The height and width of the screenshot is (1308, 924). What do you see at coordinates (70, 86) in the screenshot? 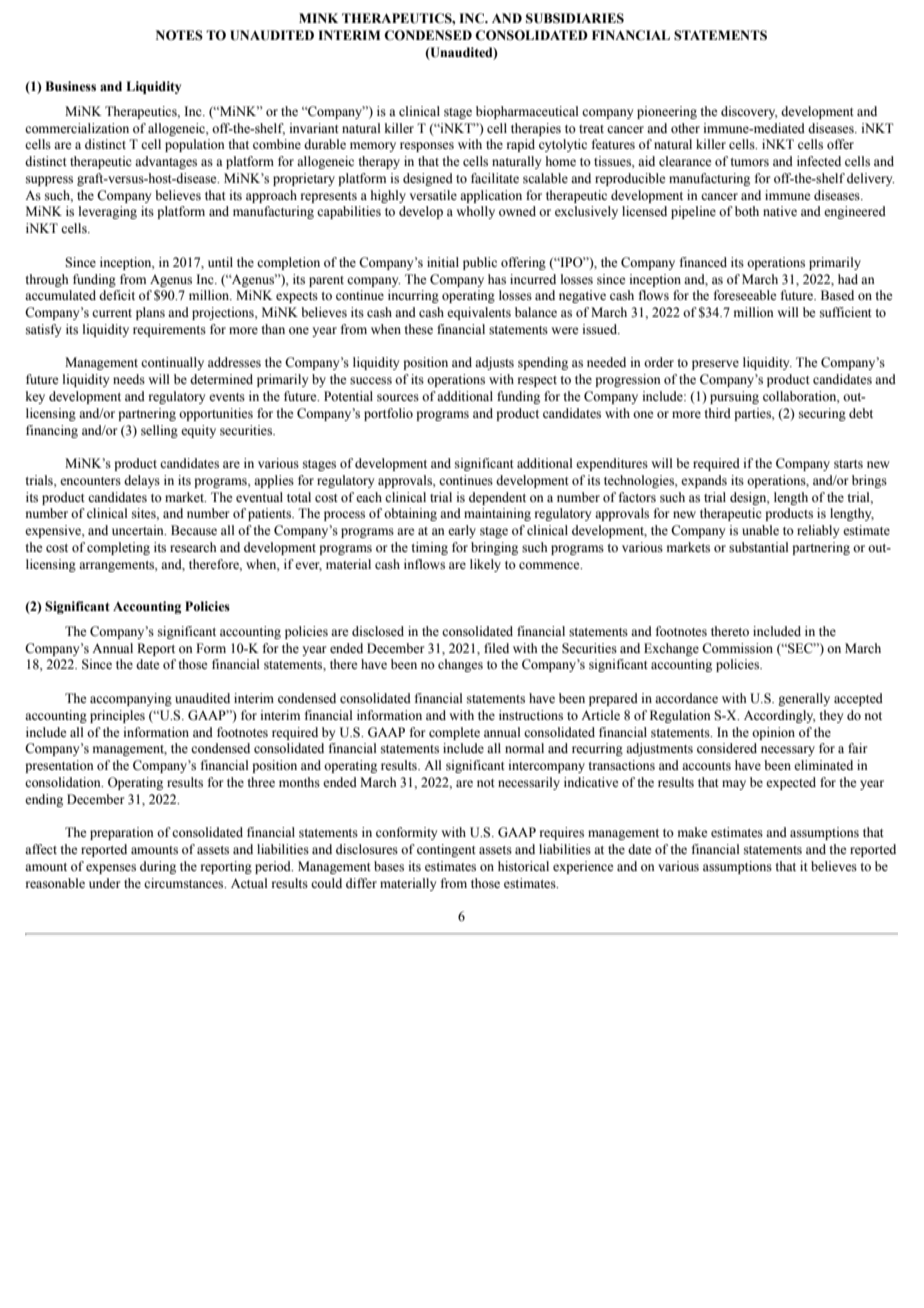
I see `Business` at bounding box center [70, 86].
